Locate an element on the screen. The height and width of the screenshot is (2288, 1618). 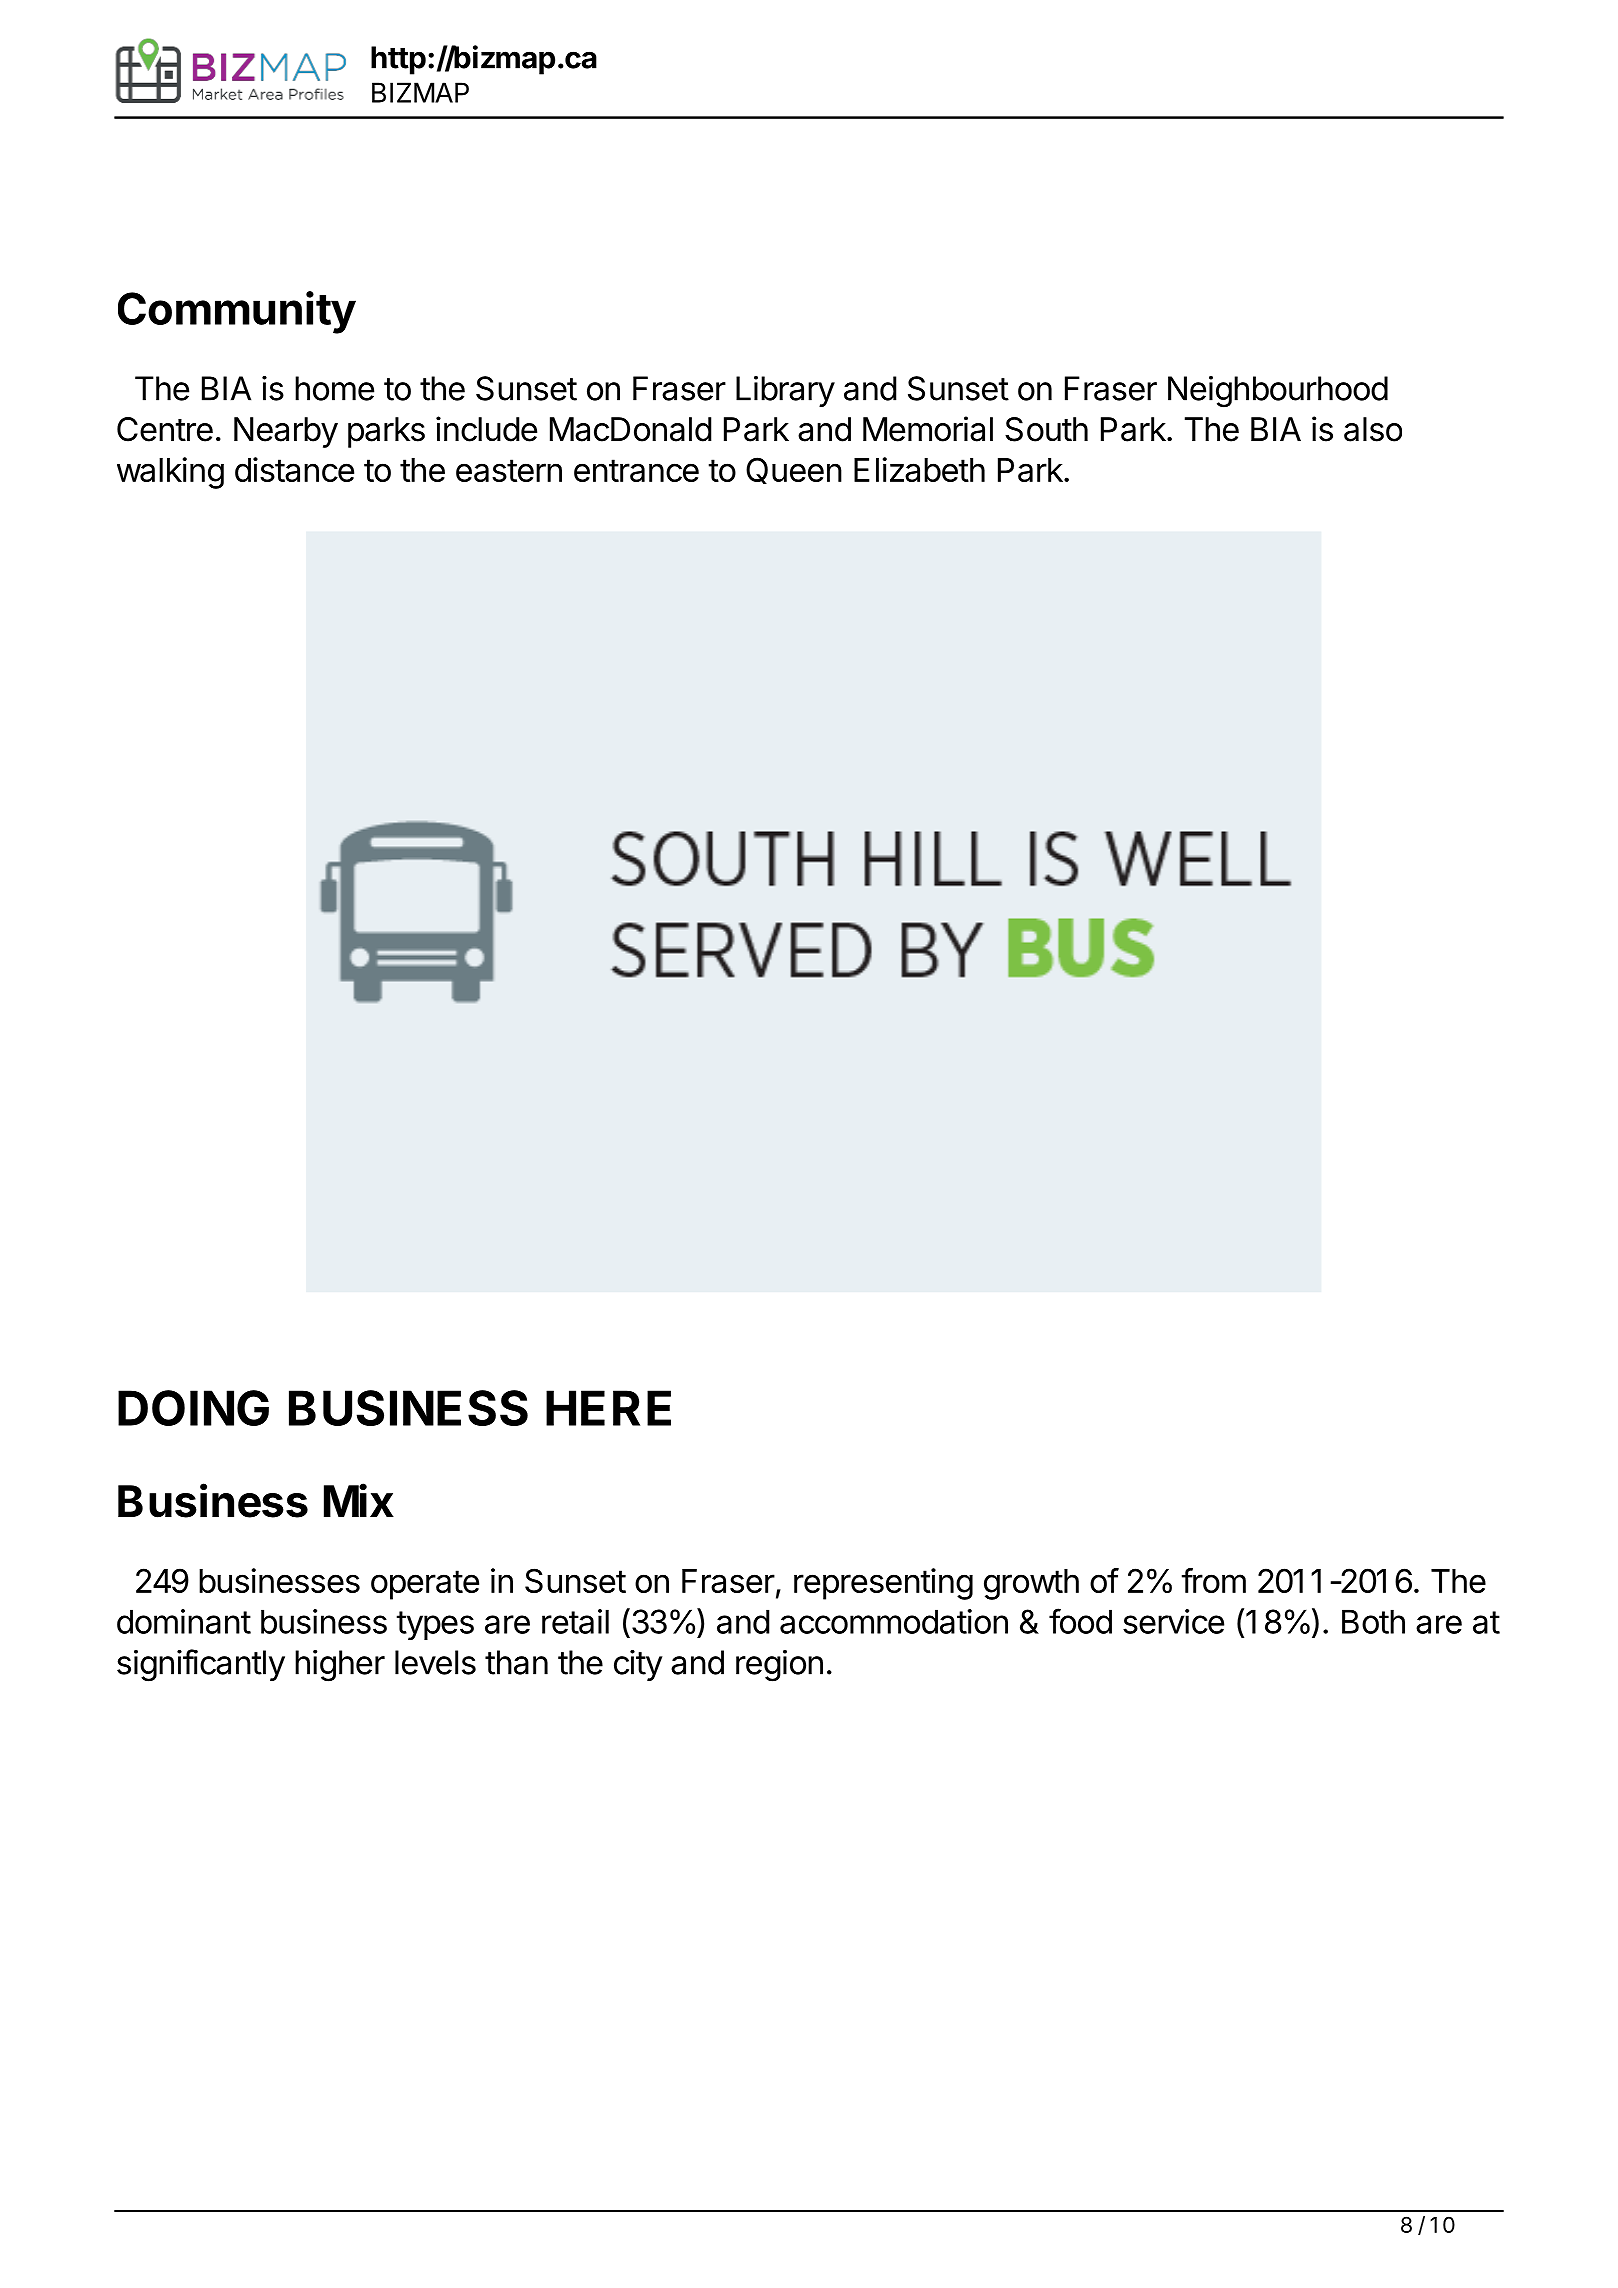
higher is located at coordinates (340, 1666).
